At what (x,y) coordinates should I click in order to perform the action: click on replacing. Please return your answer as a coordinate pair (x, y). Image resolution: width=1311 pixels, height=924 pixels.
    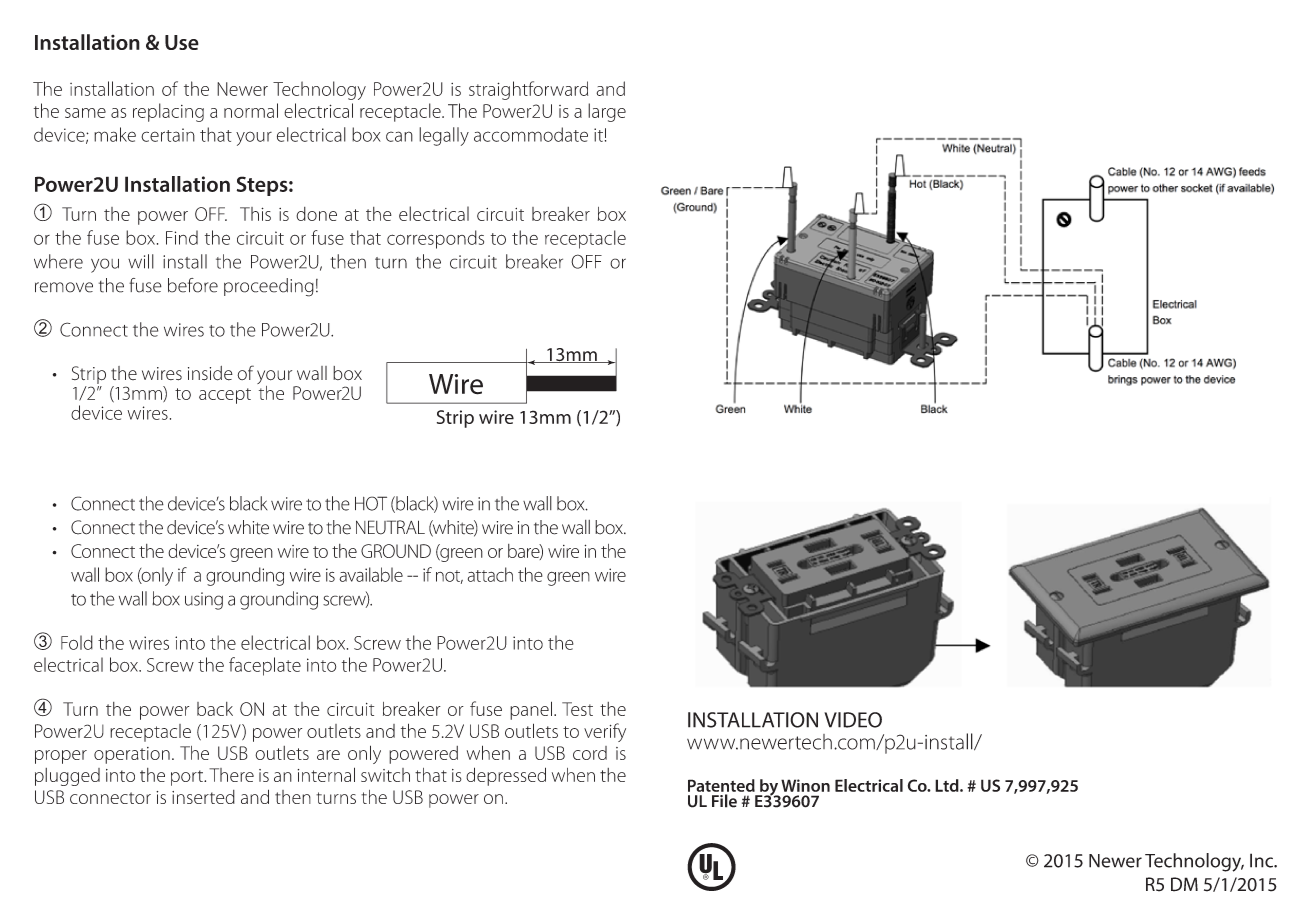
    Looking at the image, I should click on (168, 112).
